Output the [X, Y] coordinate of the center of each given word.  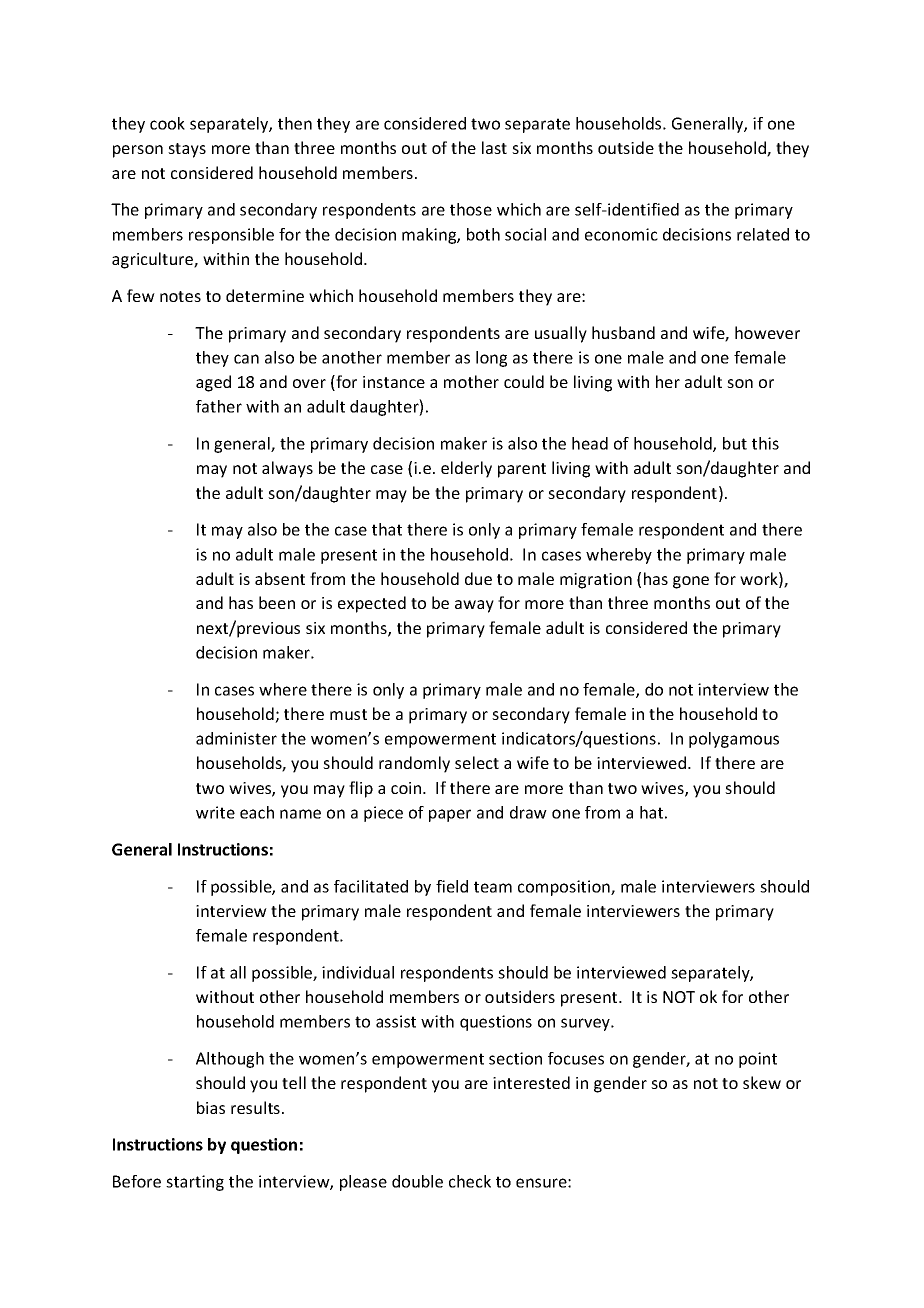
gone [691, 582]
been [277, 602]
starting [195, 1183]
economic [621, 234]
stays [187, 150]
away [474, 606]
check [470, 1181]
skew [762, 1082]
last [494, 147]
